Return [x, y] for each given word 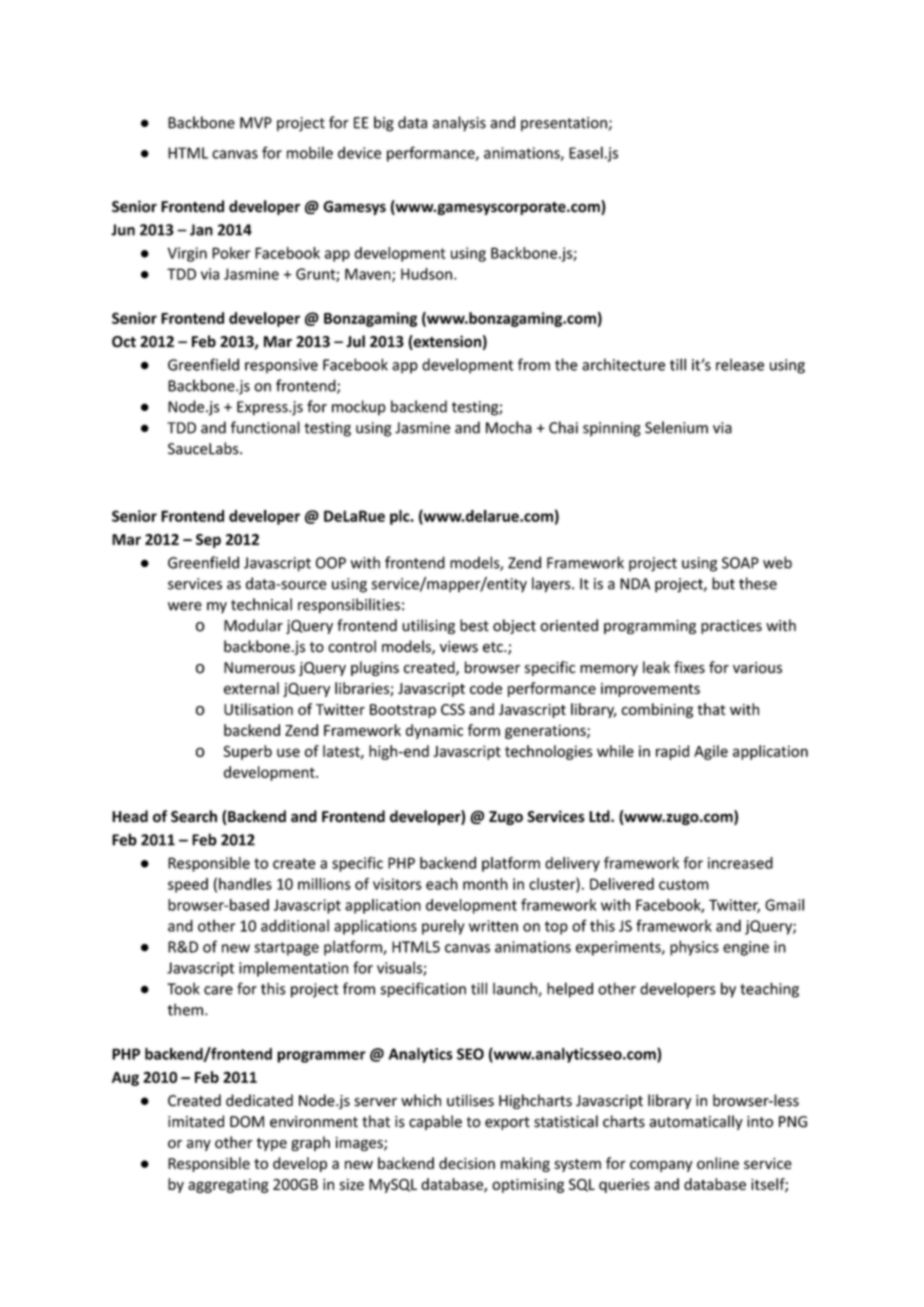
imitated [196, 1121]
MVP [256, 123]
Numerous [259, 668]
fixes [689, 667]
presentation [564, 124]
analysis [459, 124]
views [459, 647]
